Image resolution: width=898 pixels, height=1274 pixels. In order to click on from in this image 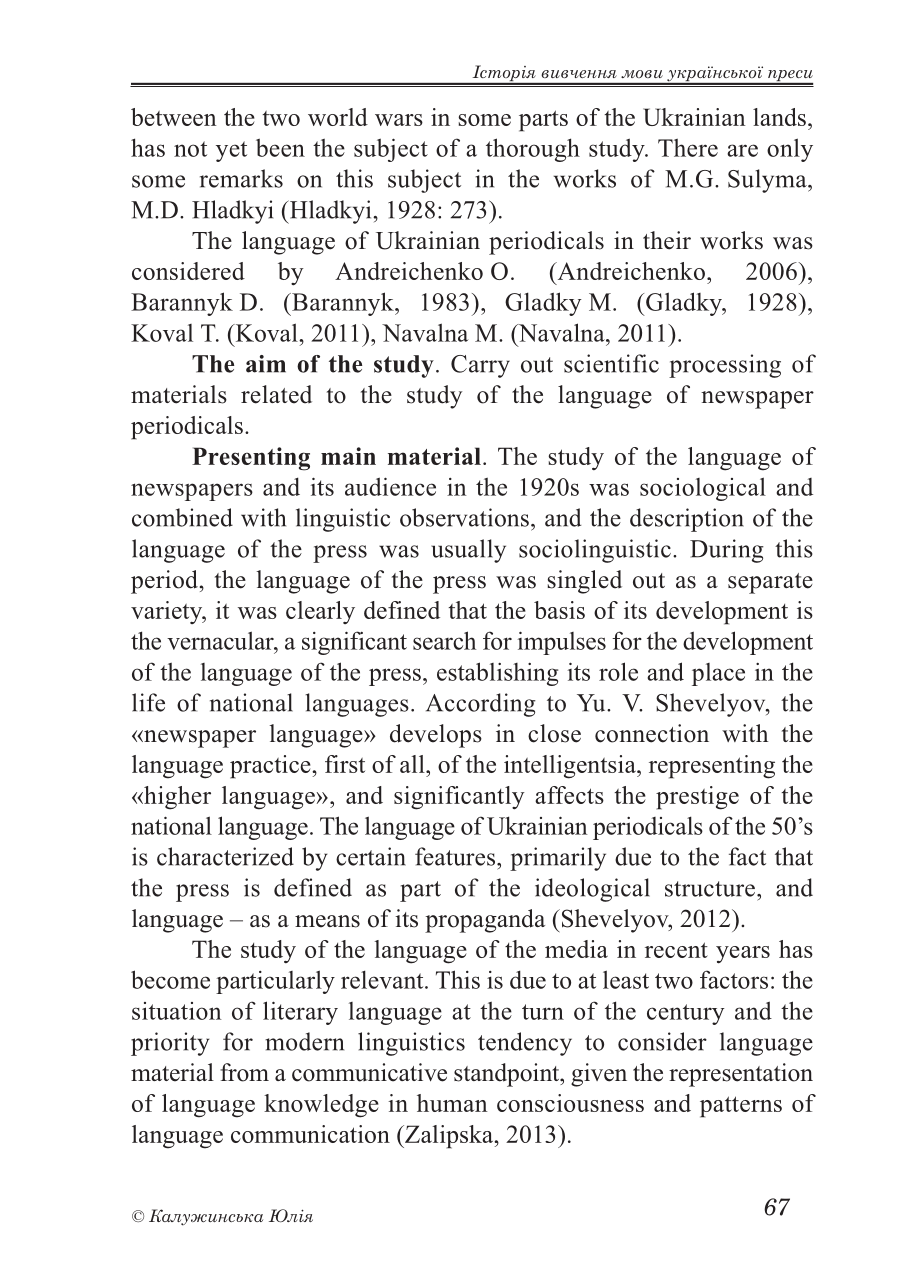, I will do `click(244, 1072)`.
